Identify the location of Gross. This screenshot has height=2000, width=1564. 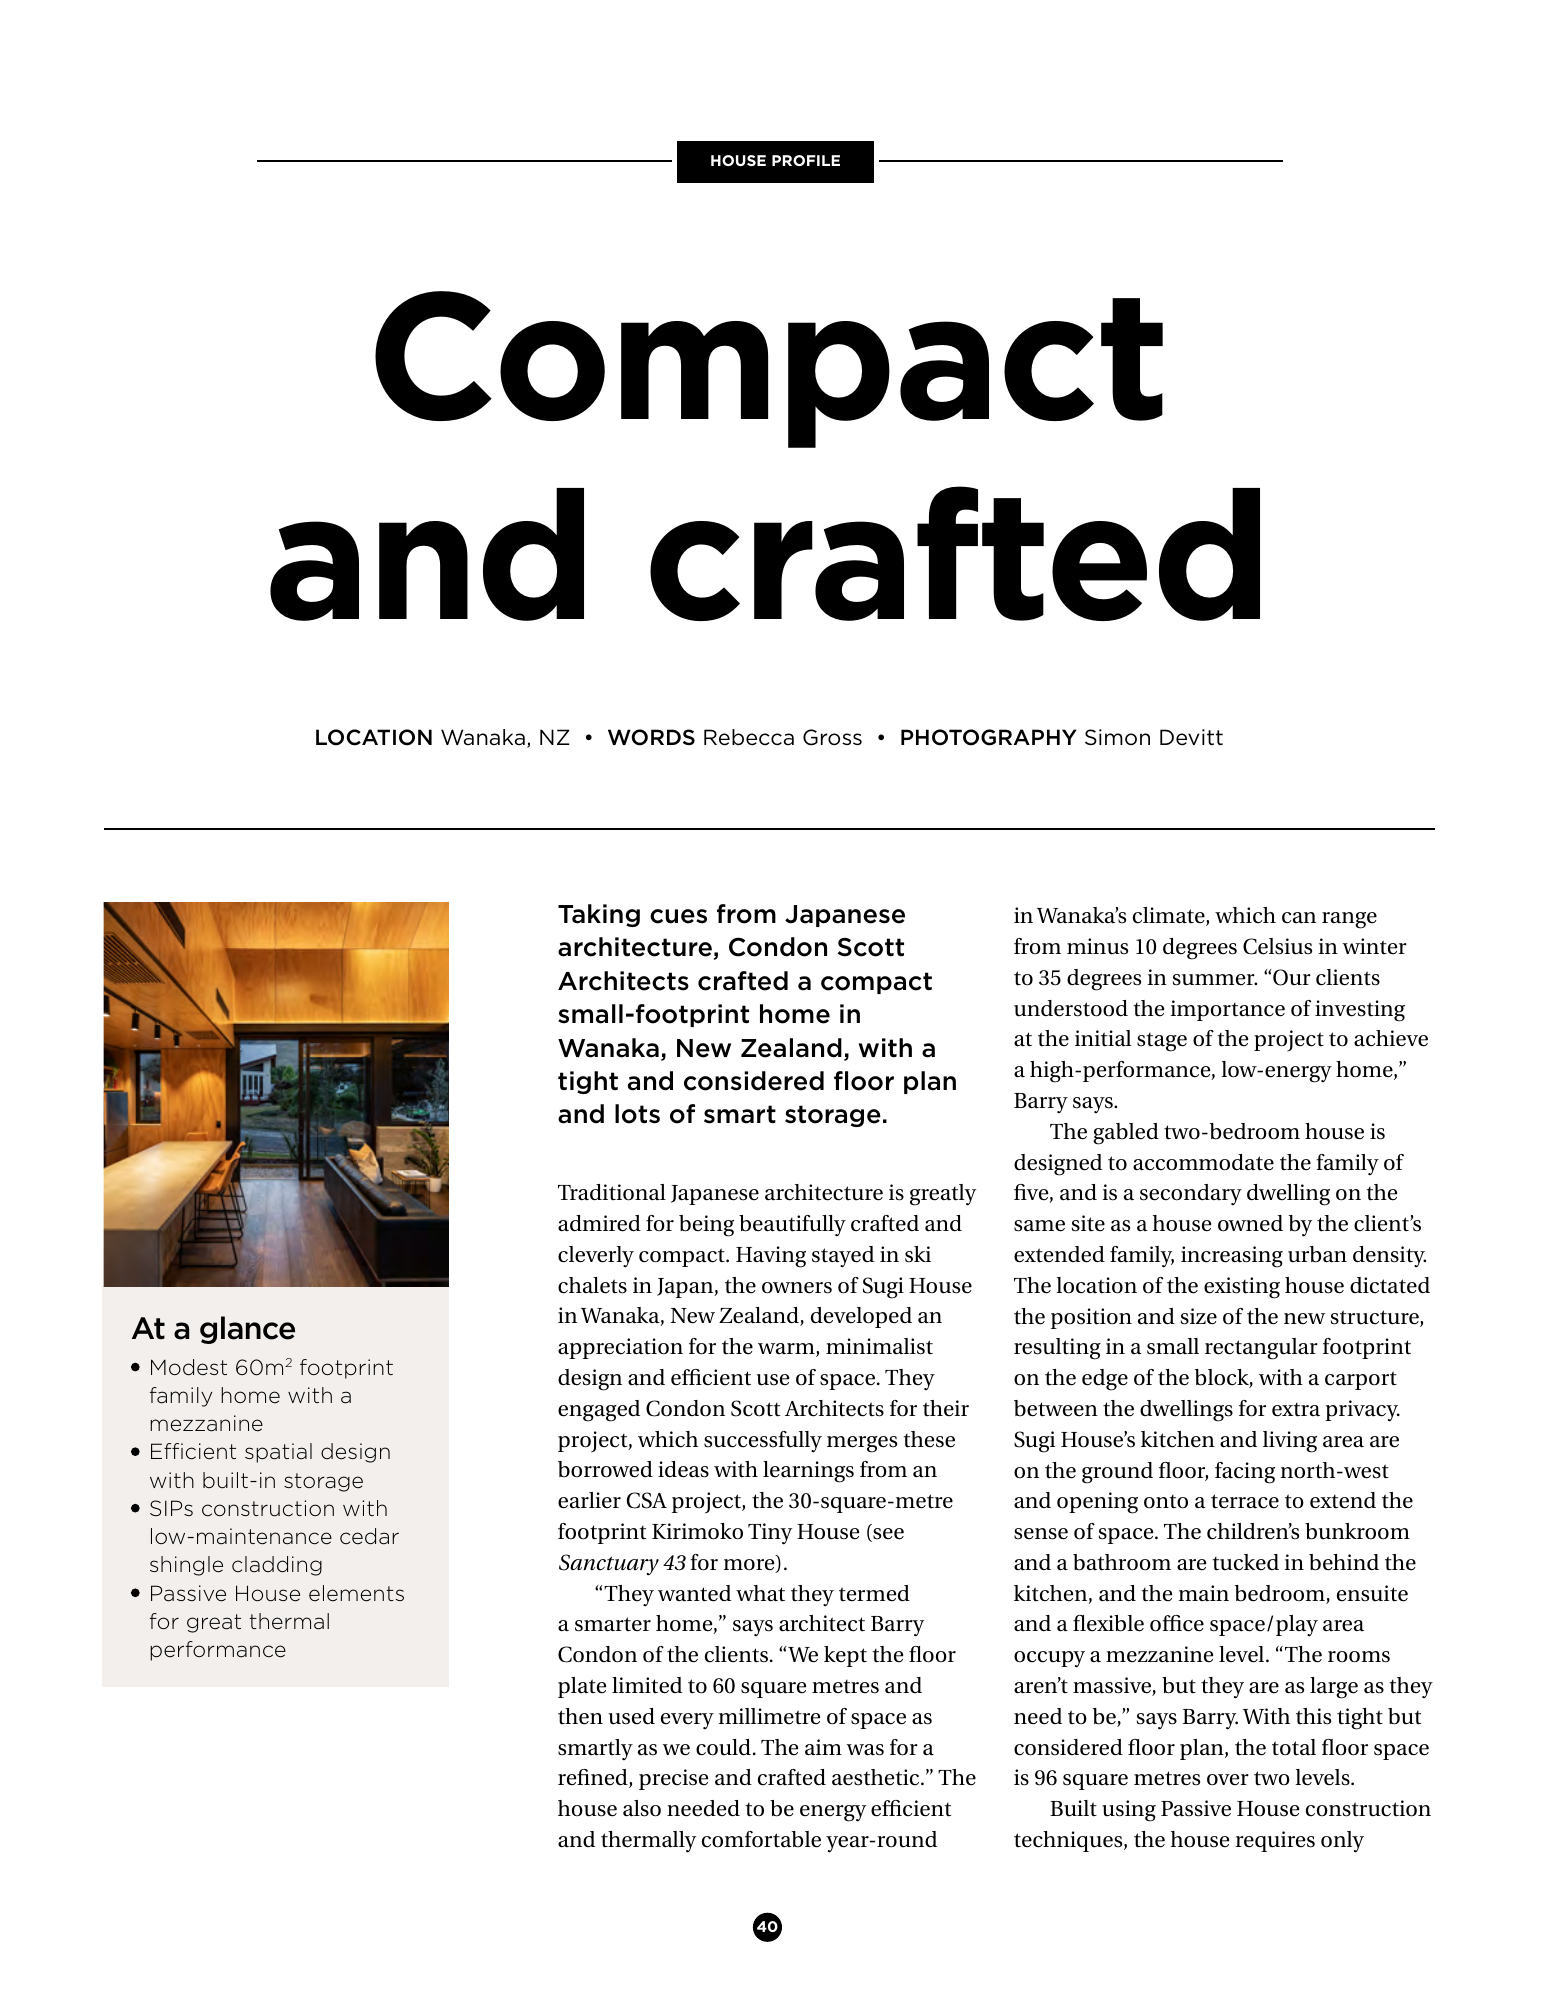
(832, 737).
